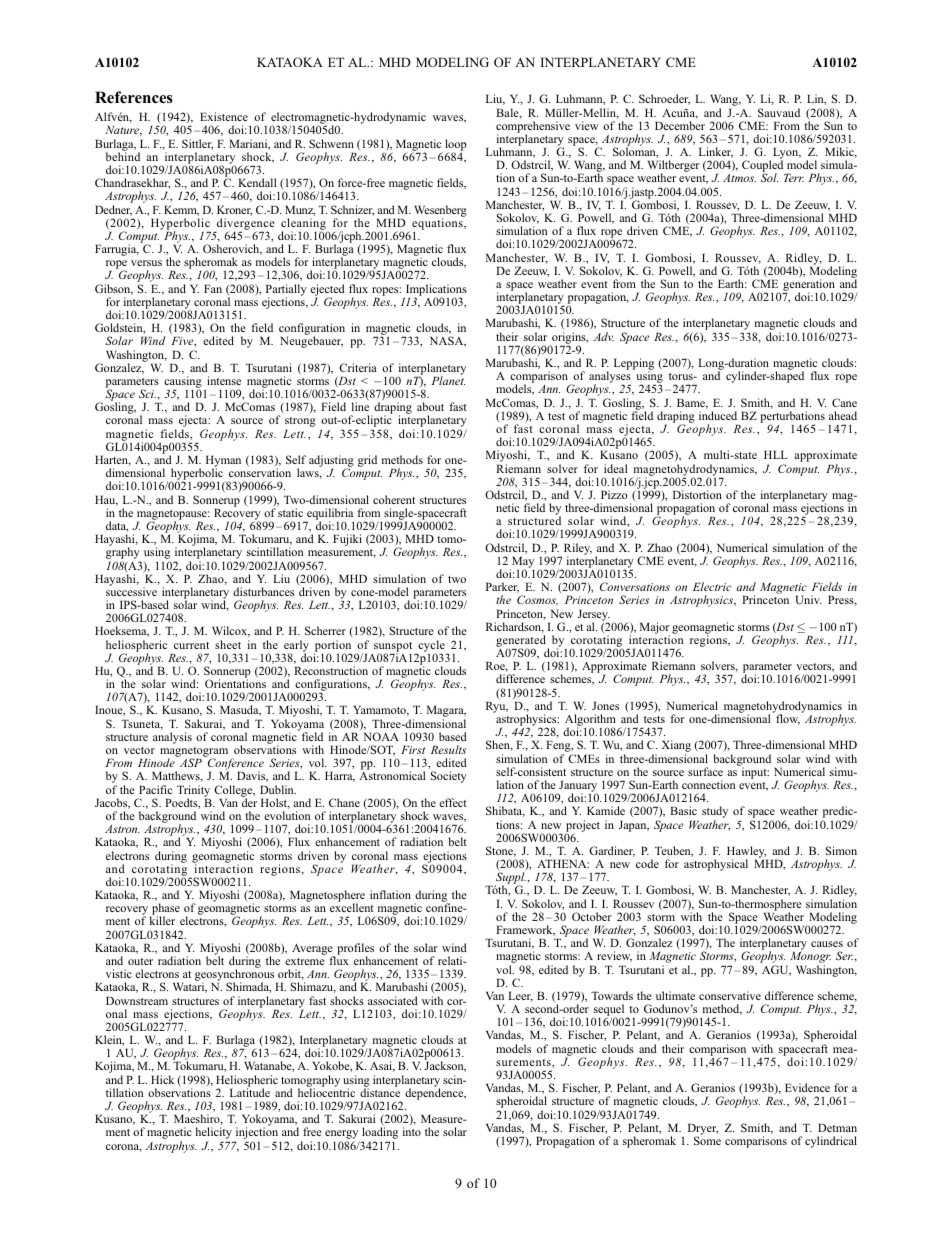  Describe the element at coordinates (455, 146) in the screenshot. I see `loop` at that location.
